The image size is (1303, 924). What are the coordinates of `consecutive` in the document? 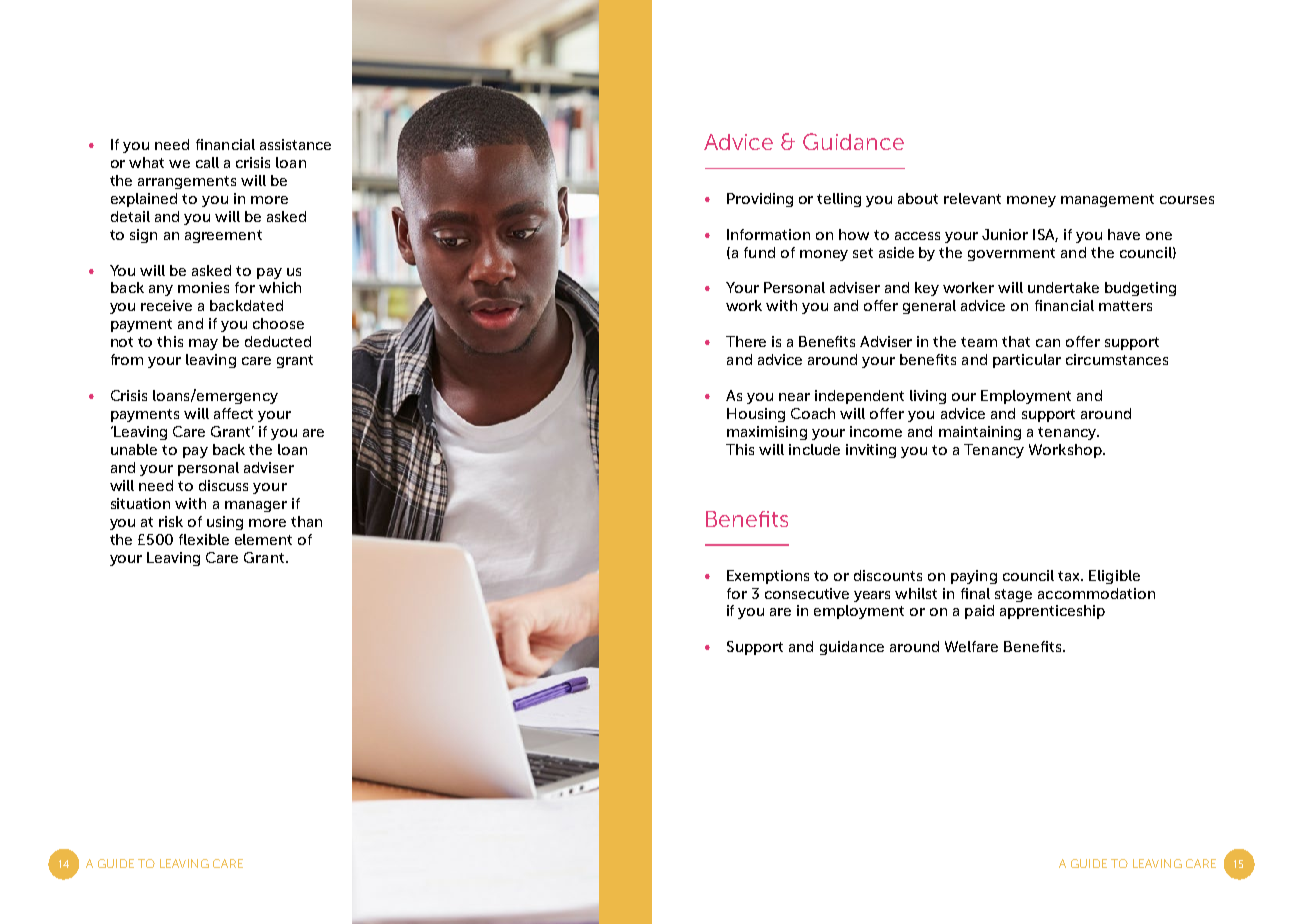 It's located at (807, 593).
